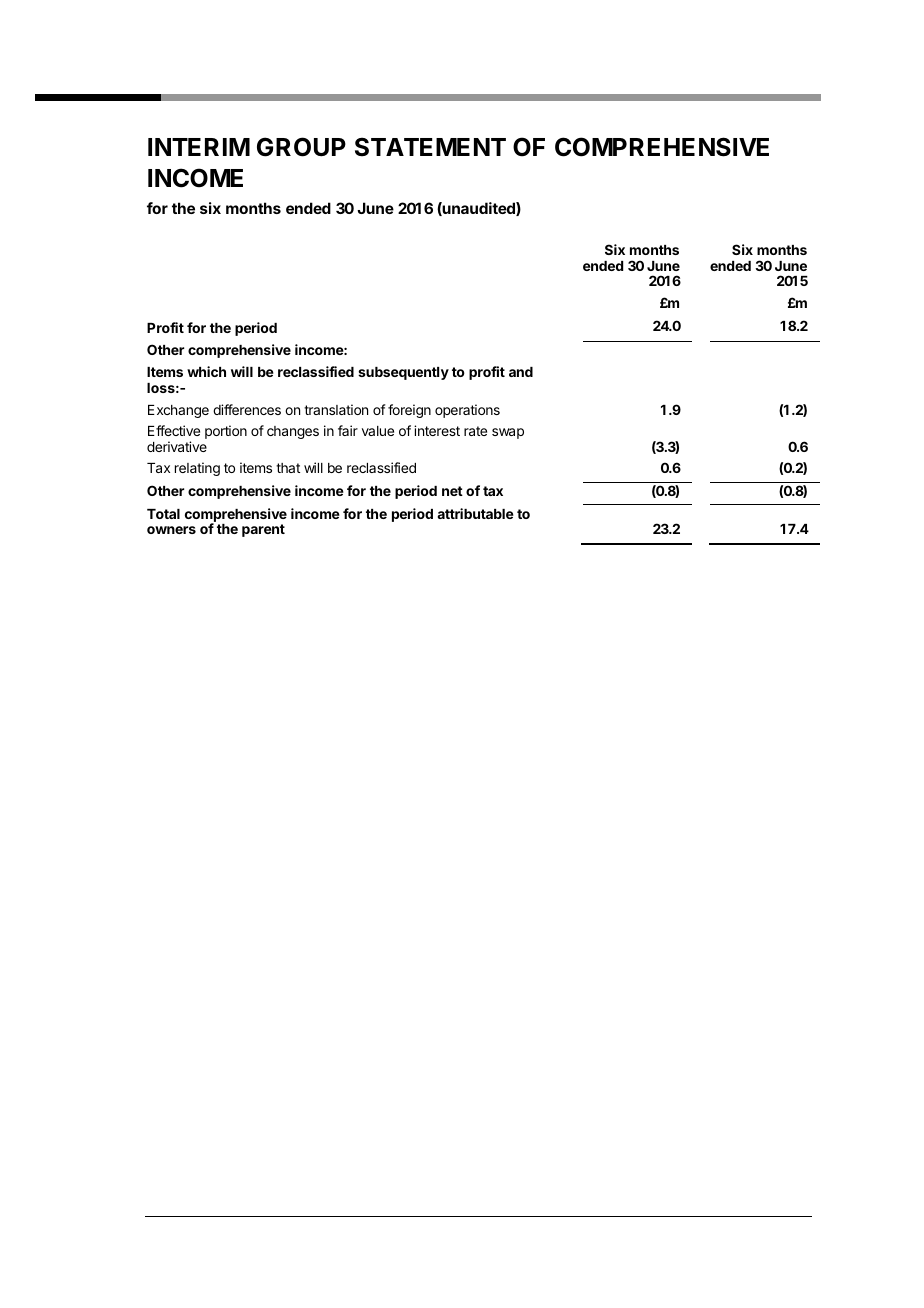 This document has width=924, height=1308. I want to click on attributable, so click(475, 513).
